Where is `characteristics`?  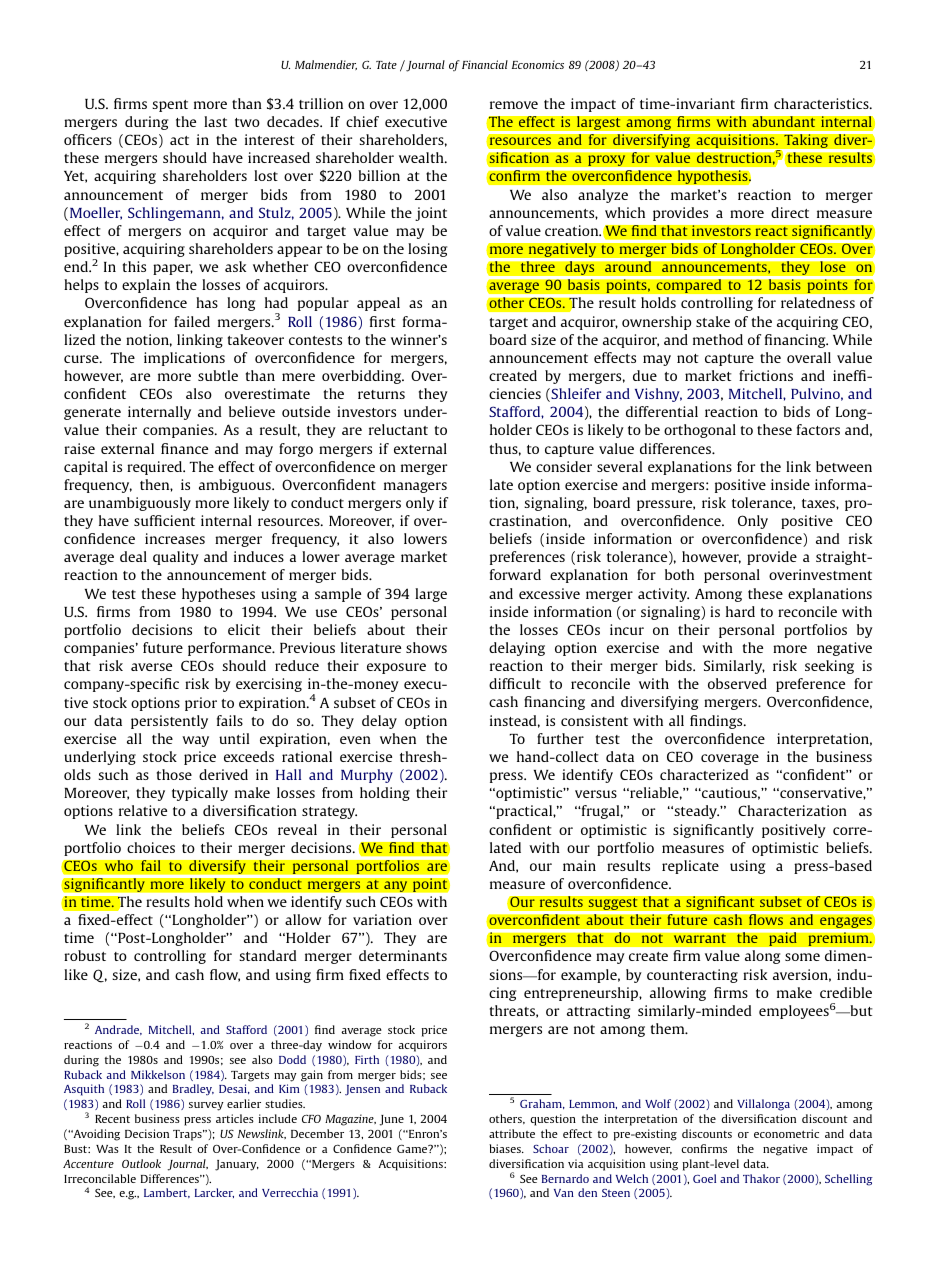 characteristics is located at coordinates (822, 103).
